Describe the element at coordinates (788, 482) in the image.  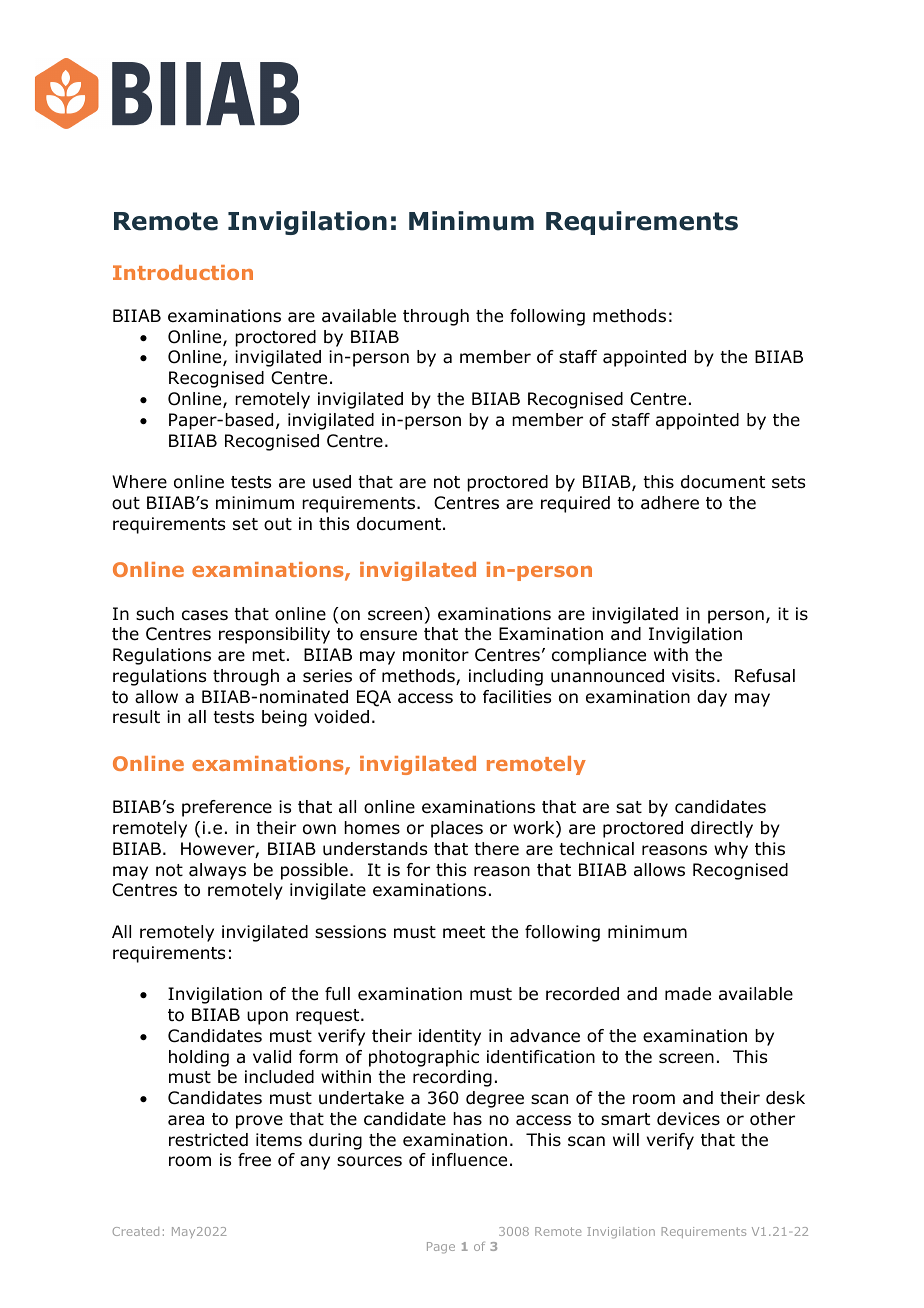
I see `sets` at that location.
